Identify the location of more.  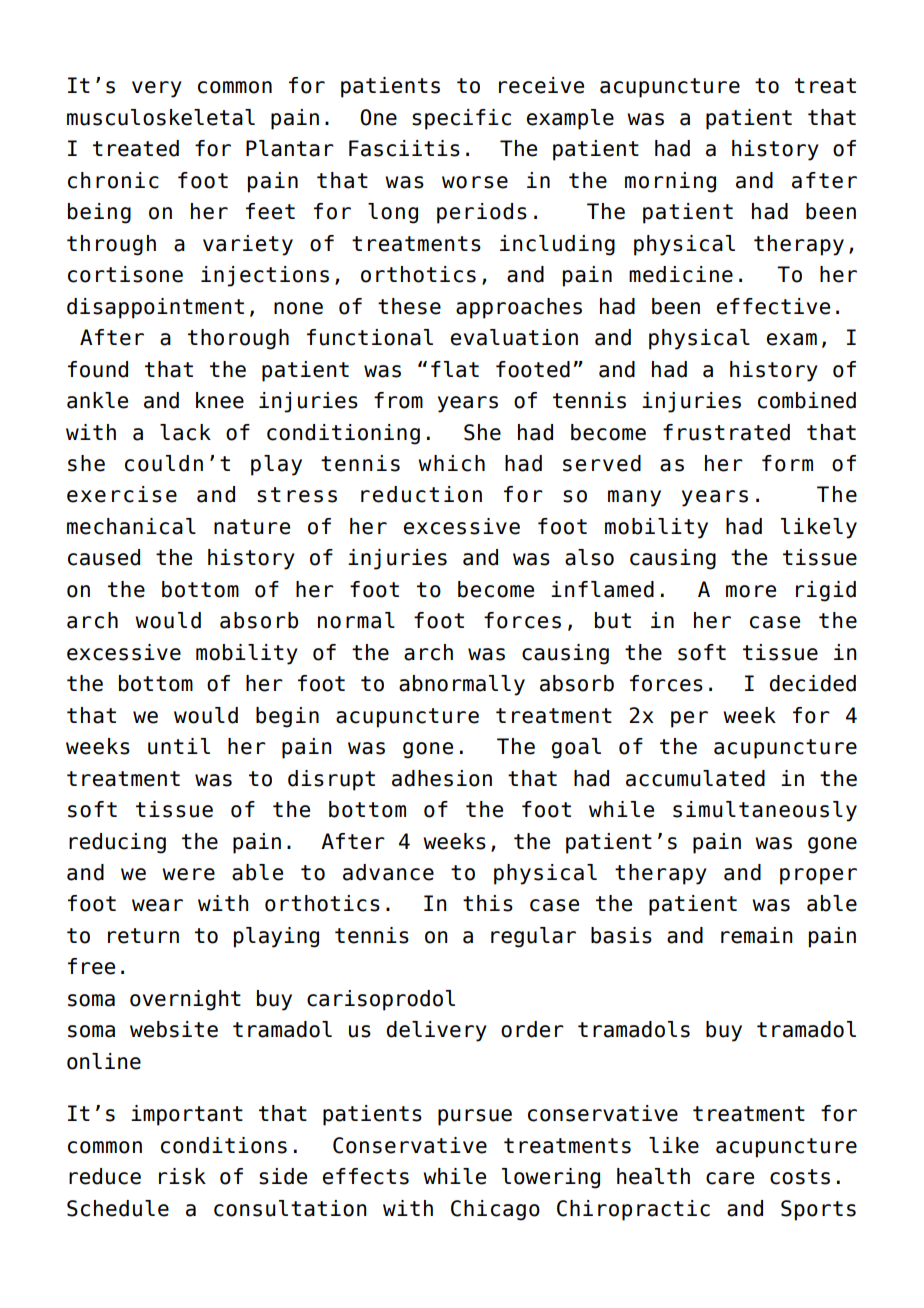
(751, 591).
